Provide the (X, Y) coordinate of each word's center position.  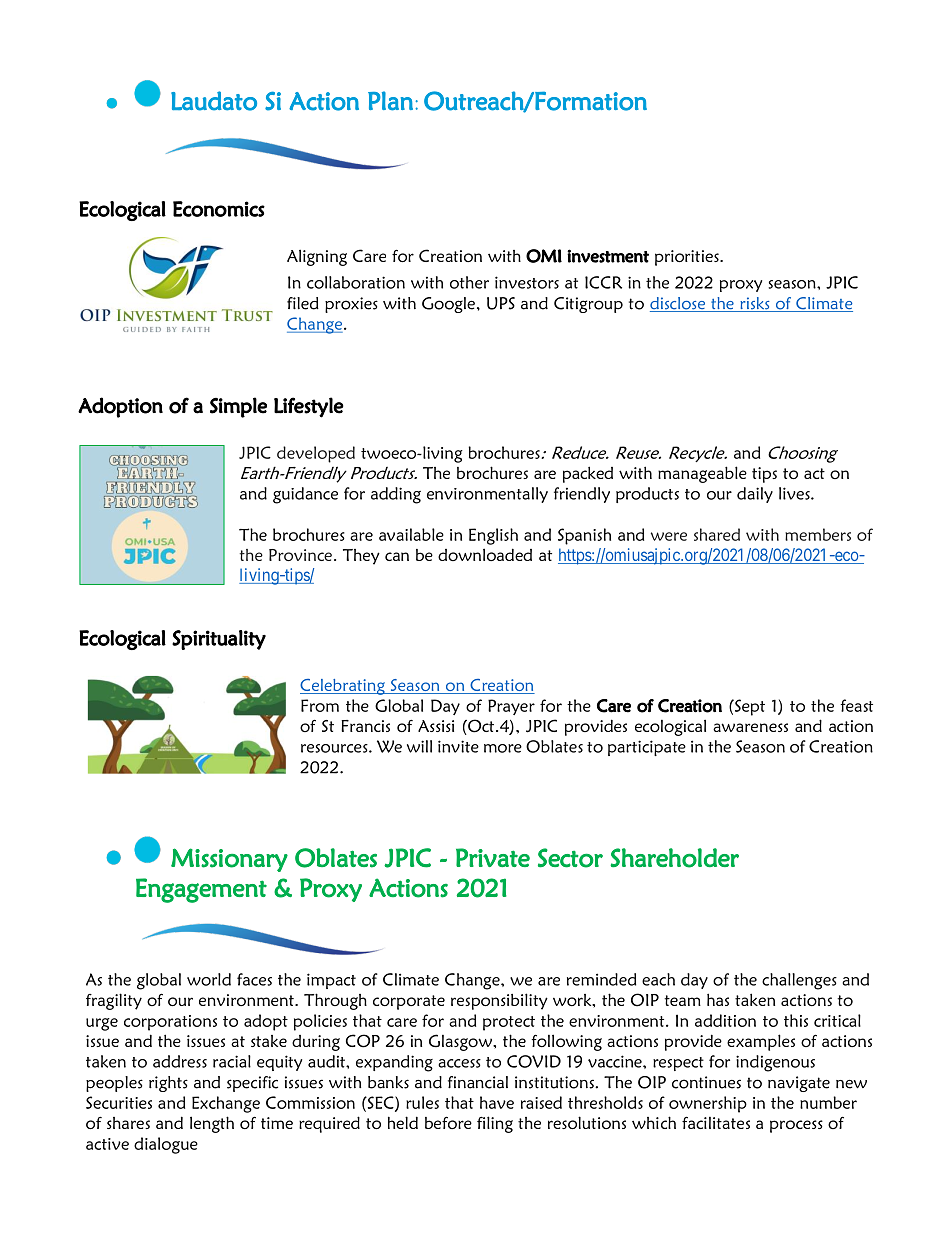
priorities (688, 258)
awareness (750, 727)
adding (396, 495)
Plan (390, 101)
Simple (238, 407)
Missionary (229, 860)
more (503, 748)
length (212, 1124)
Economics (219, 209)
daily (755, 495)
